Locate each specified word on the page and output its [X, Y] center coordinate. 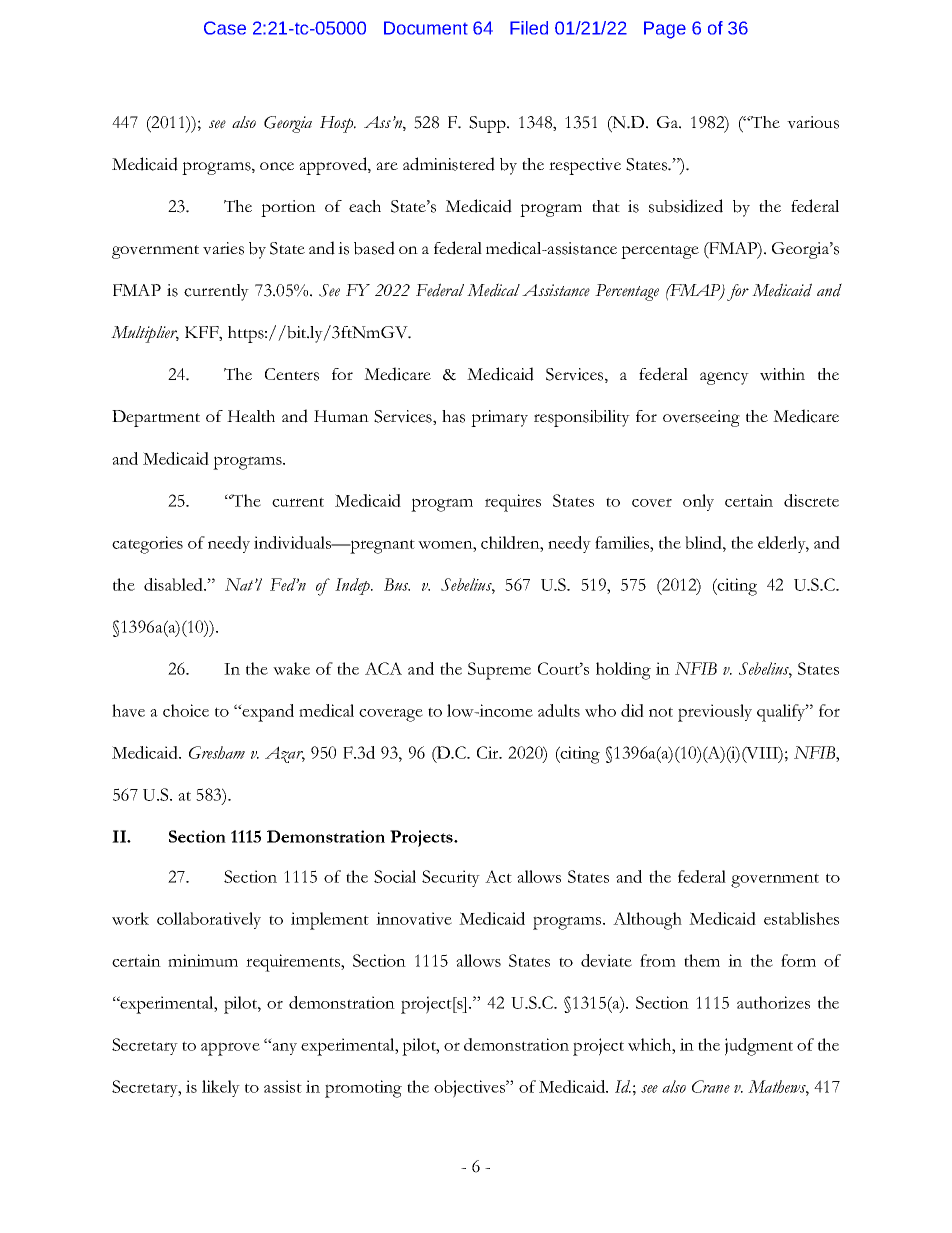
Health [251, 416]
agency [724, 378]
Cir [489, 752]
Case [225, 28]
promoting [363, 1089]
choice [186, 710]
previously [715, 713]
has [453, 416]
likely [221, 1088]
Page [665, 30]
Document [426, 28]
